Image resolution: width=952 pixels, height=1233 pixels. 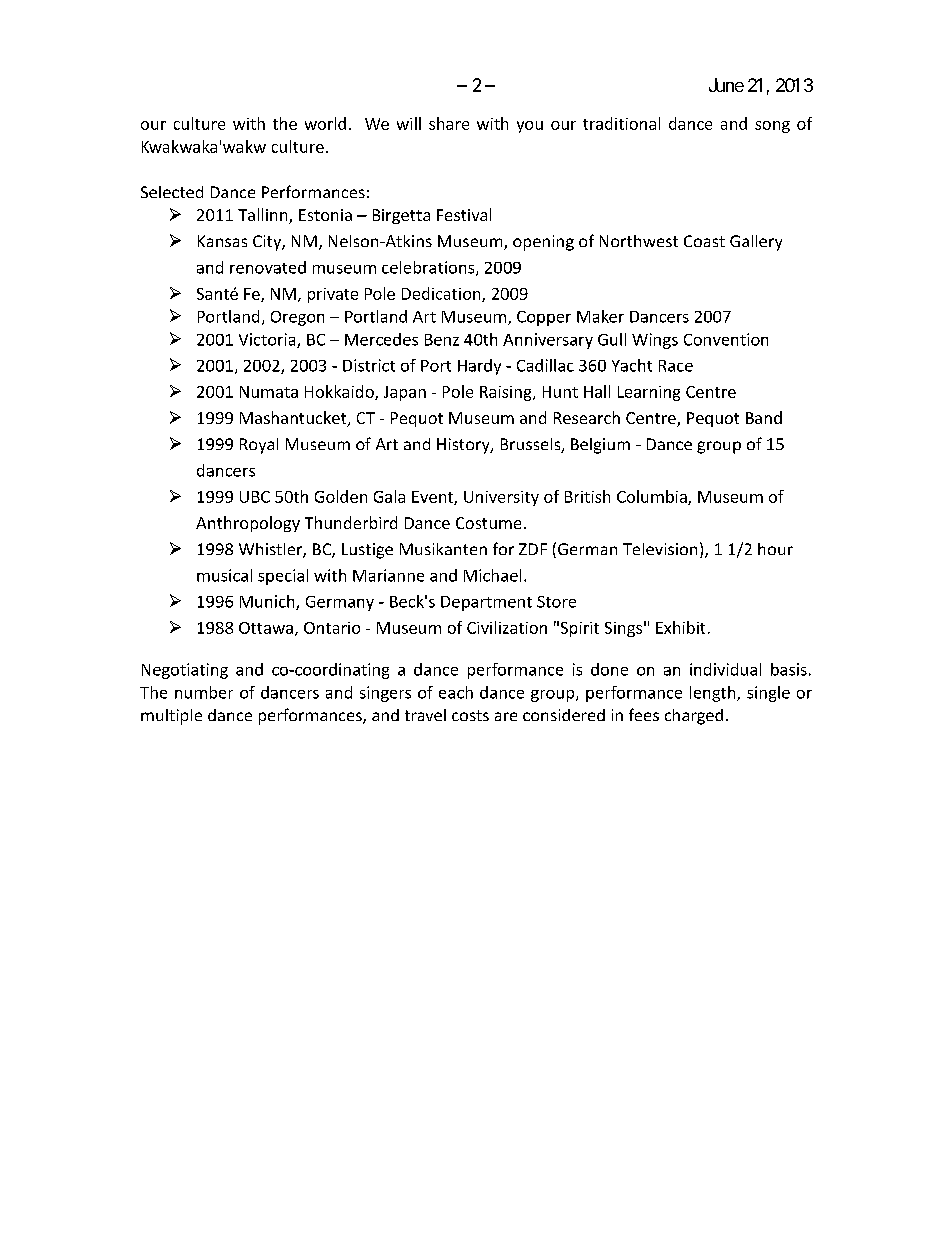 What do you see at coordinates (297, 318) in the screenshot?
I see `Oregon` at bounding box center [297, 318].
